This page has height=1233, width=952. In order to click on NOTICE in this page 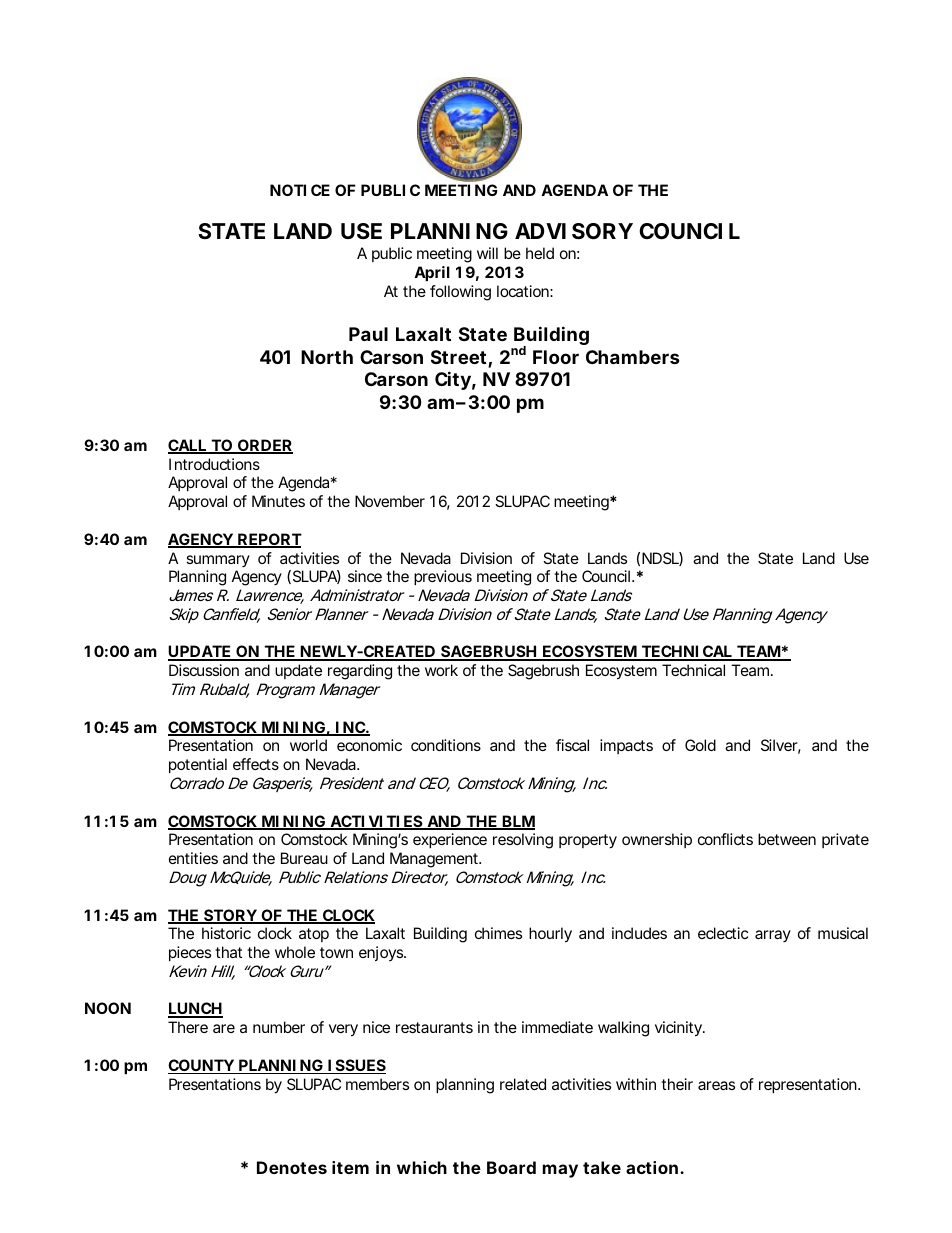, I will do `click(300, 190)`.
